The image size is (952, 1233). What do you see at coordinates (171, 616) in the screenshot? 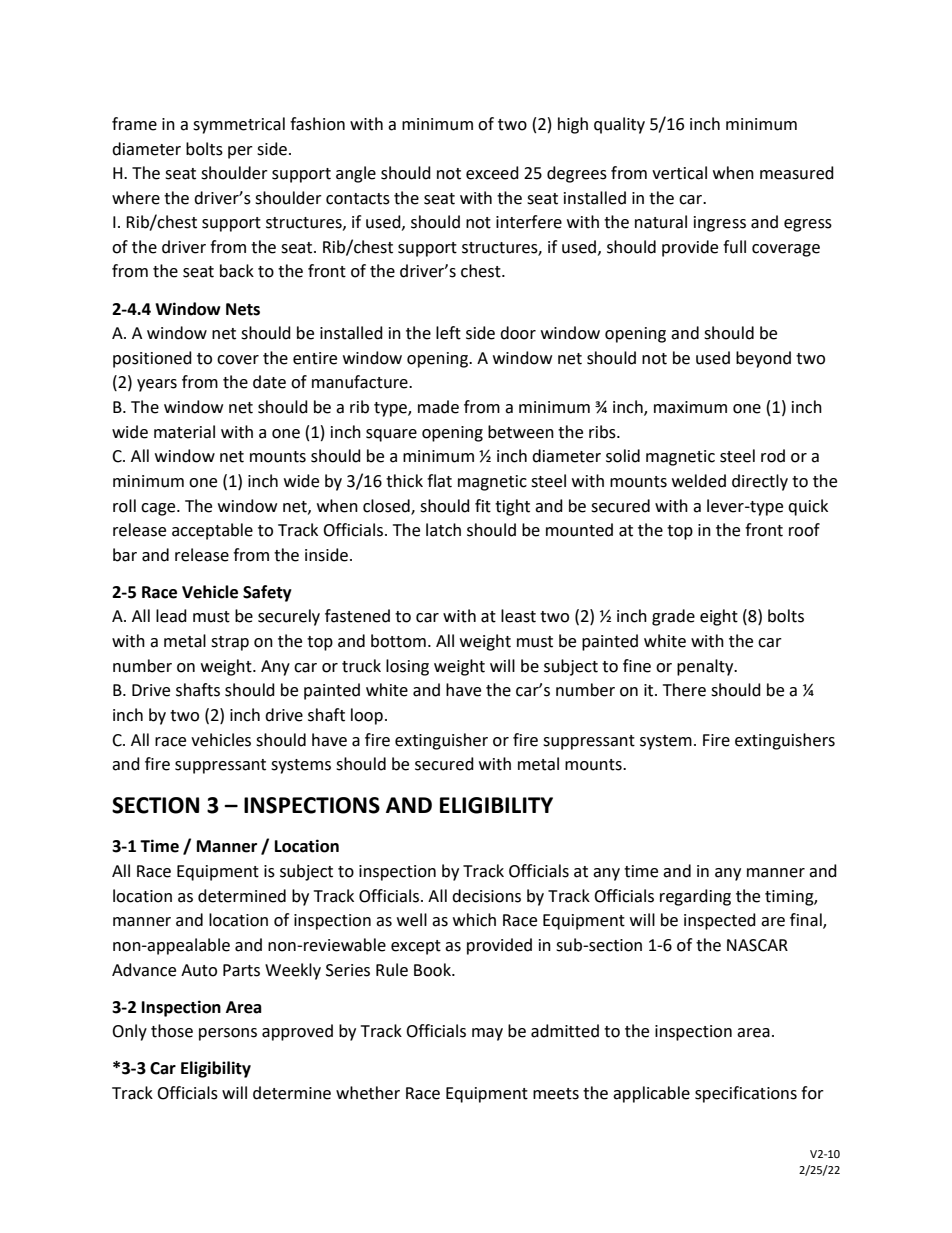
I see `lead` at bounding box center [171, 616].
